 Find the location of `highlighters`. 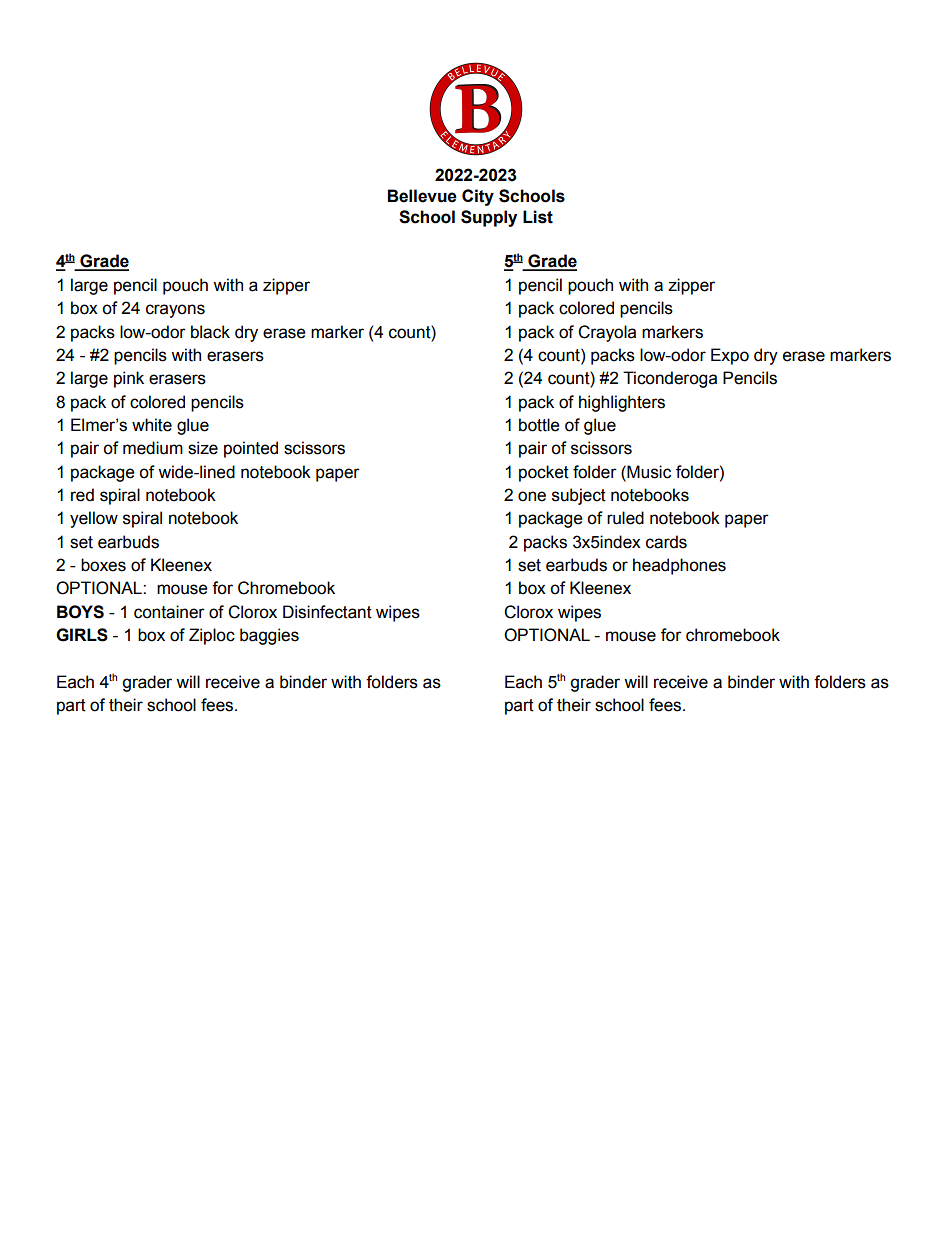

highlighters is located at coordinates (622, 403).
